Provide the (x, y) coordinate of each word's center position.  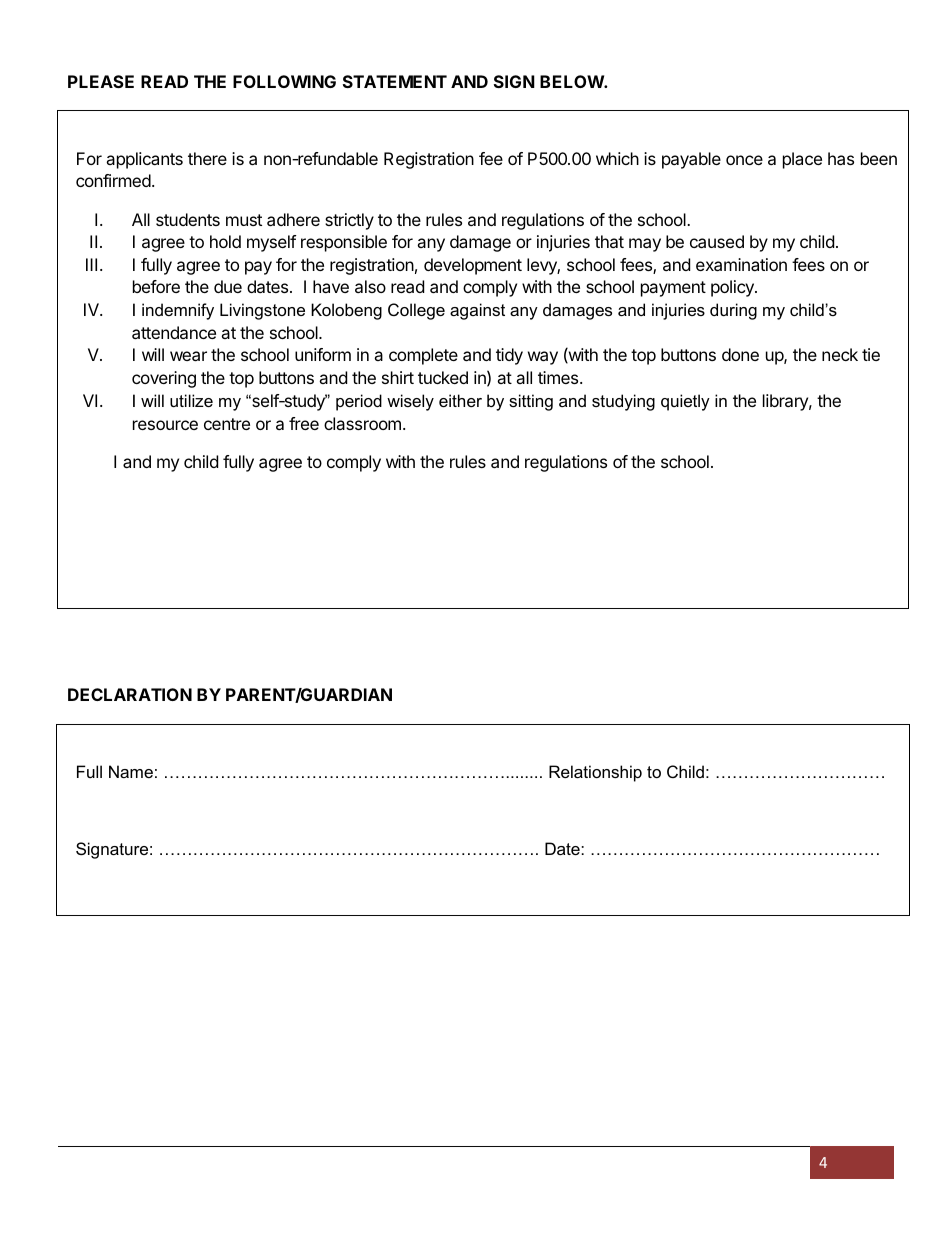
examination (741, 264)
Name (131, 771)
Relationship (595, 773)
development (473, 266)
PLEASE (101, 81)
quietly (685, 402)
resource (165, 425)
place (802, 160)
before (156, 286)
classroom (362, 423)
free (304, 423)
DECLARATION (130, 694)
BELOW (572, 81)
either (460, 400)
